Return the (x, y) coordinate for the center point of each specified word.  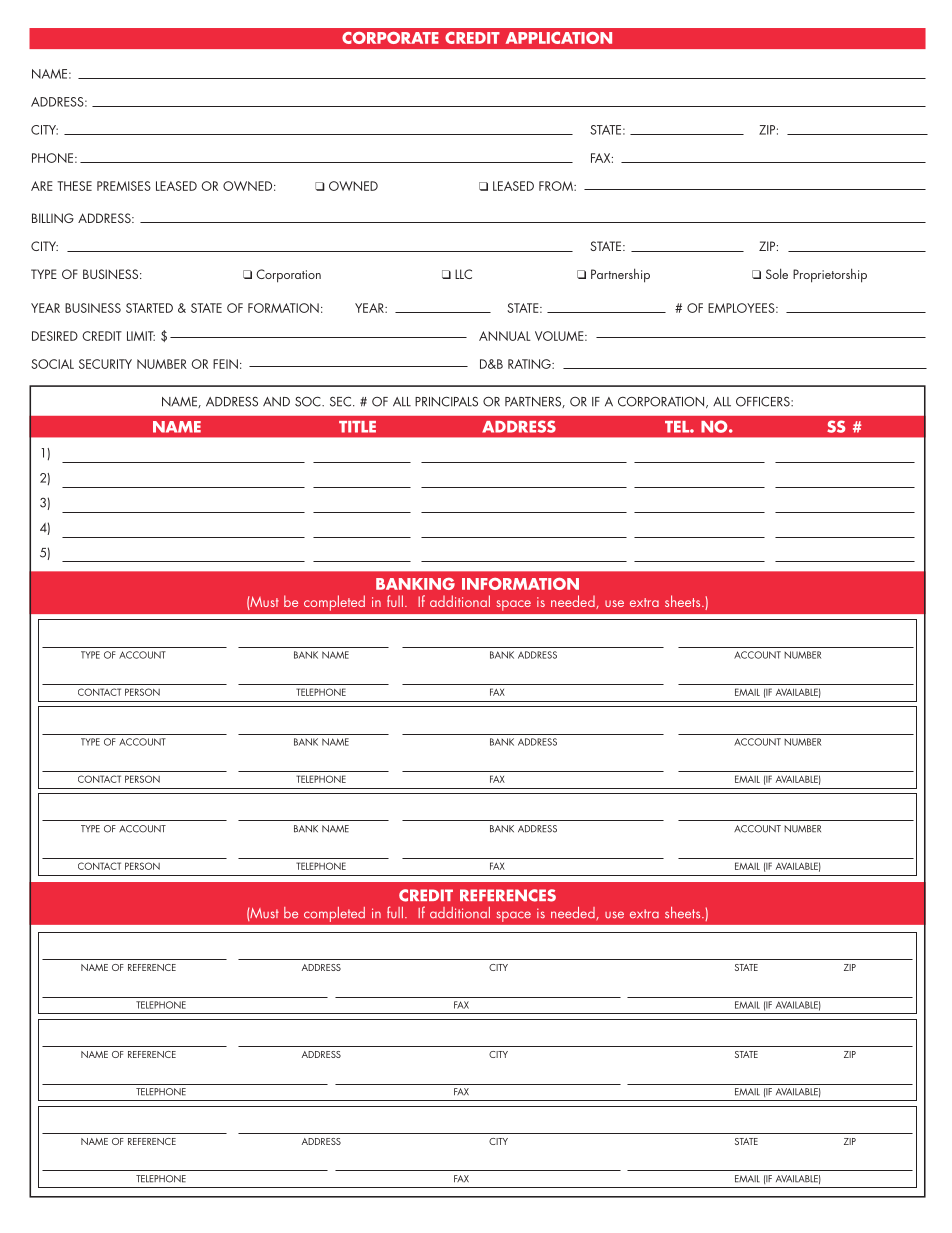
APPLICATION (559, 38)
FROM (557, 186)
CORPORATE (390, 38)
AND (276, 402)
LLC (463, 274)
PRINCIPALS (446, 401)
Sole (777, 273)
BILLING (53, 218)
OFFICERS (764, 401)
